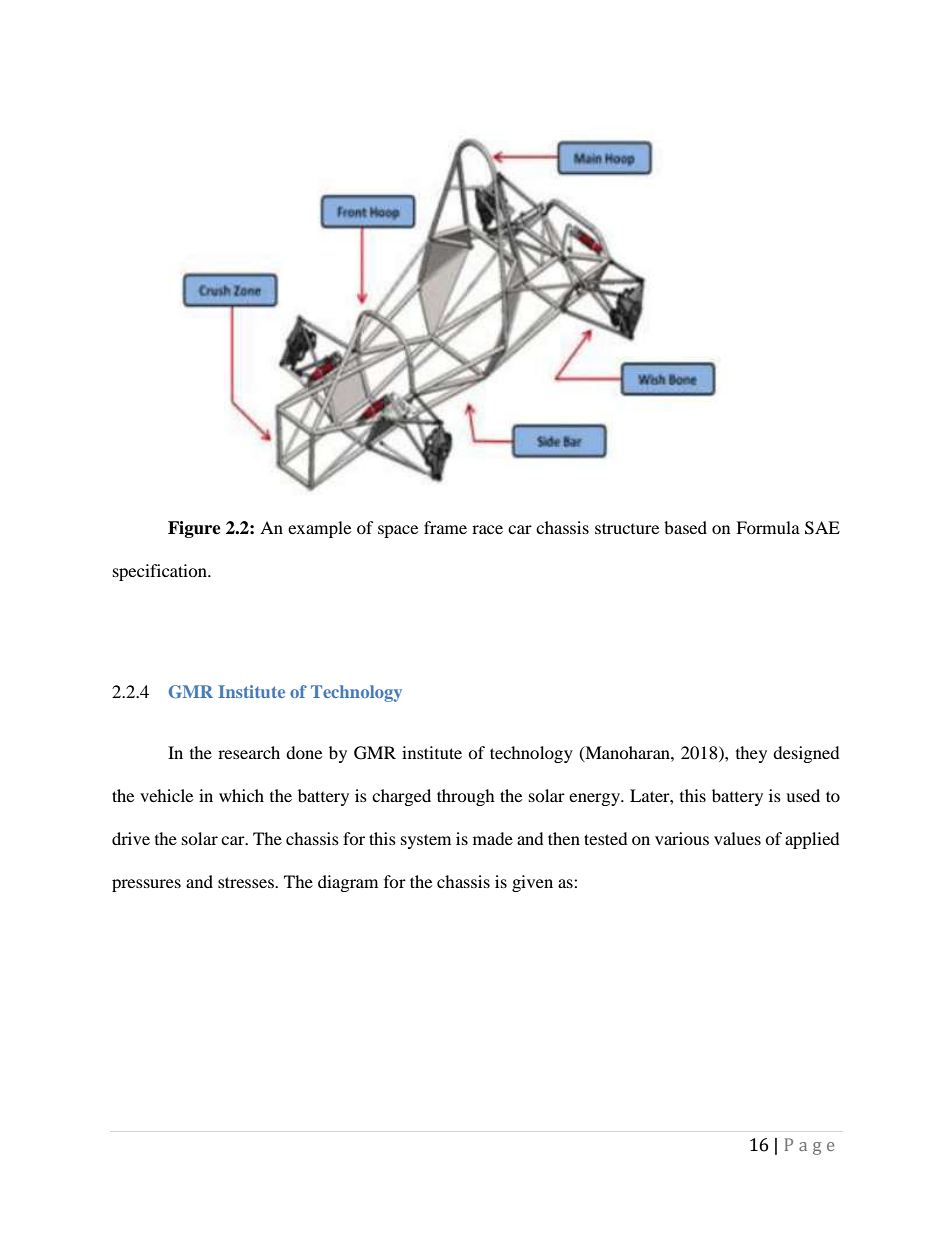 This image has height=1233, width=952. I want to click on Figure, so click(194, 529).
